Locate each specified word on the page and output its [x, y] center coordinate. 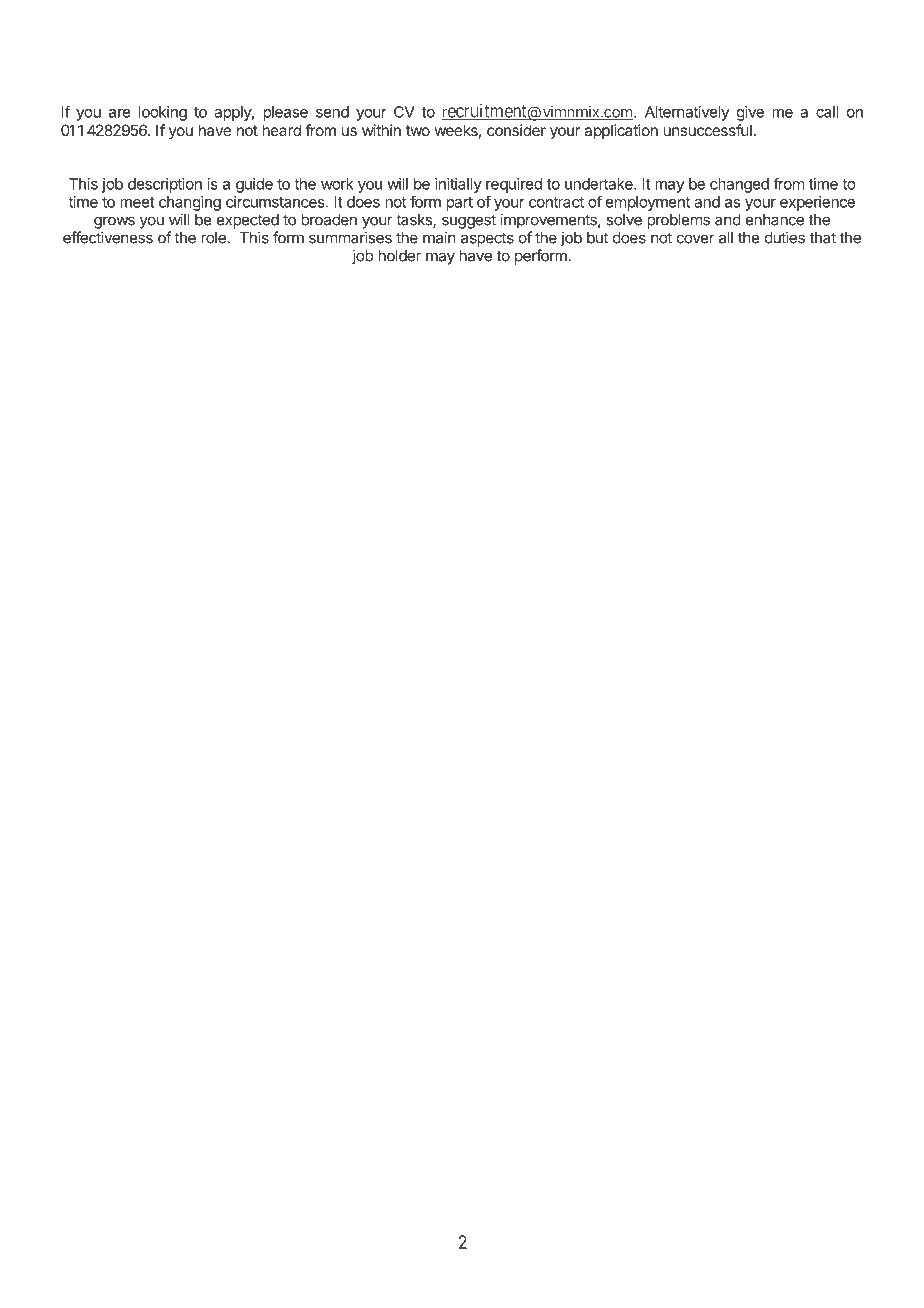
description [165, 185]
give [750, 113]
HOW [82, 69]
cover [696, 239]
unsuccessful [707, 130]
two [418, 130]
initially [458, 185]
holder [399, 256]
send [332, 112]
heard [281, 130]
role [213, 238]
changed [739, 185]
